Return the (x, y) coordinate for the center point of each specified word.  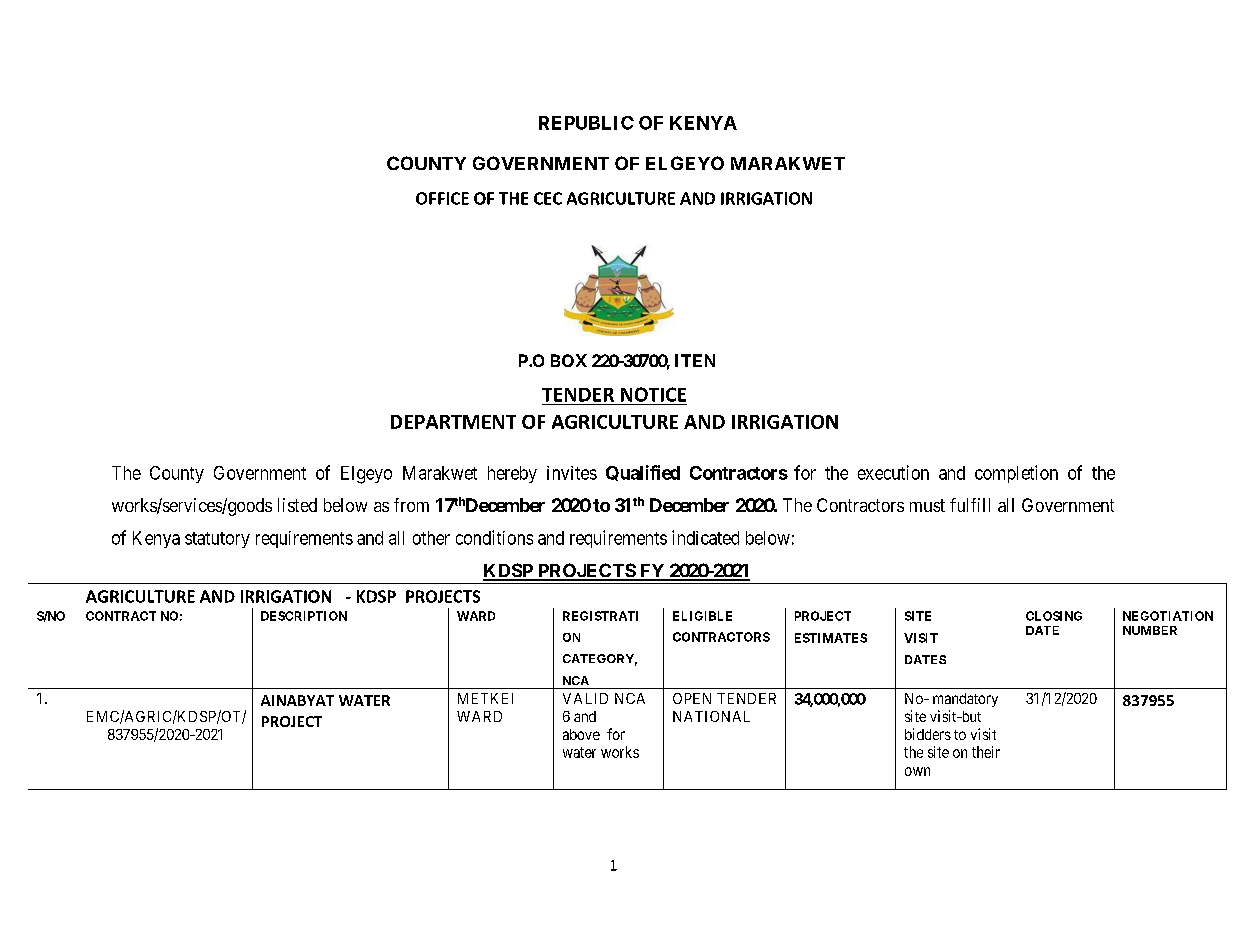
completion (1016, 474)
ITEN (695, 360)
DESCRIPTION (304, 616)
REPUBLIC (586, 123)
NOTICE (653, 394)
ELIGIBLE (702, 616)
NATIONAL (711, 716)
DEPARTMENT (453, 422)
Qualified (643, 473)
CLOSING (1054, 616)
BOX (569, 360)
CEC (548, 198)
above (581, 734)
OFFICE (442, 198)
